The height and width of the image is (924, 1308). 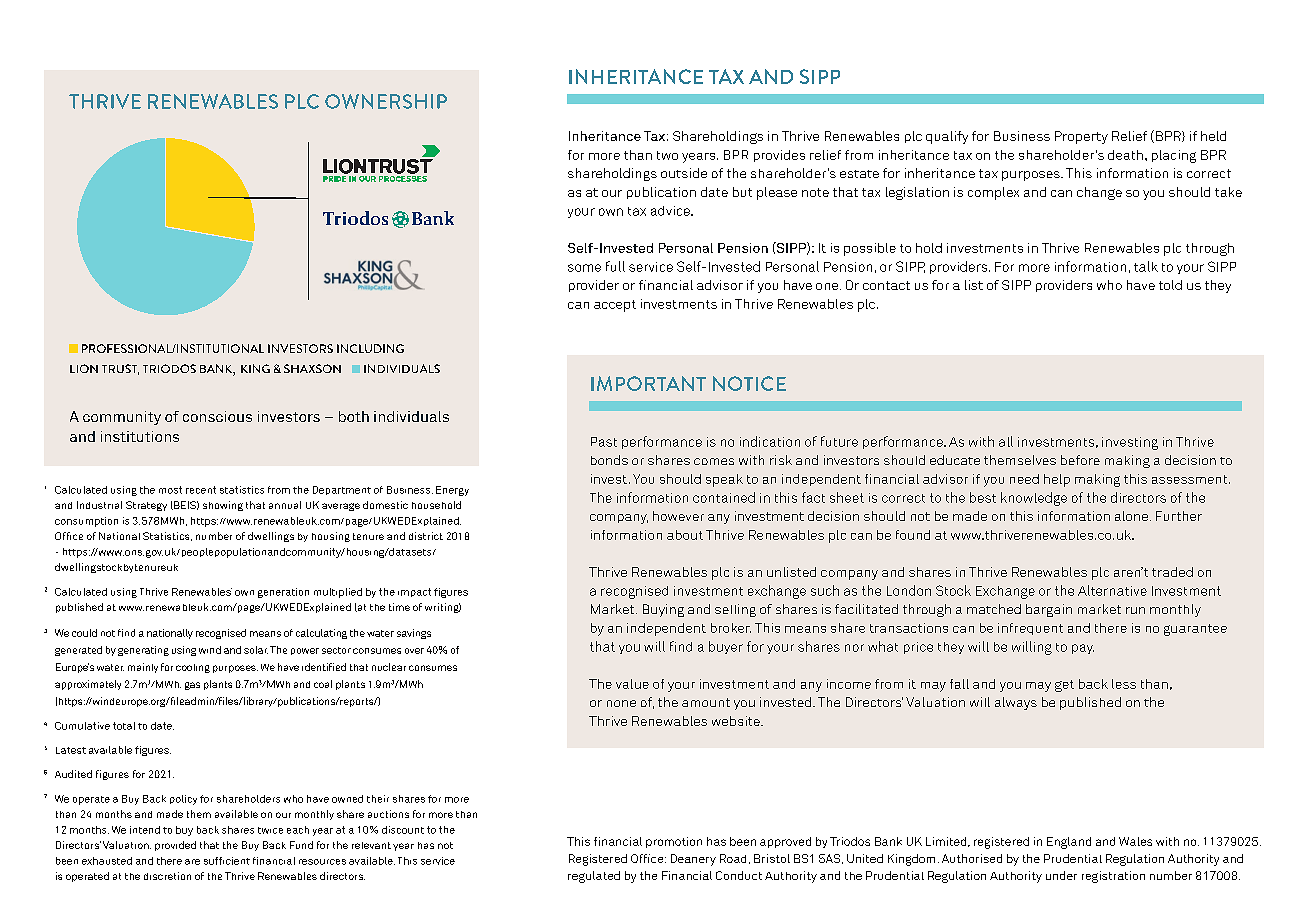 I want to click on IMPORTANT, so click(x=648, y=383).
